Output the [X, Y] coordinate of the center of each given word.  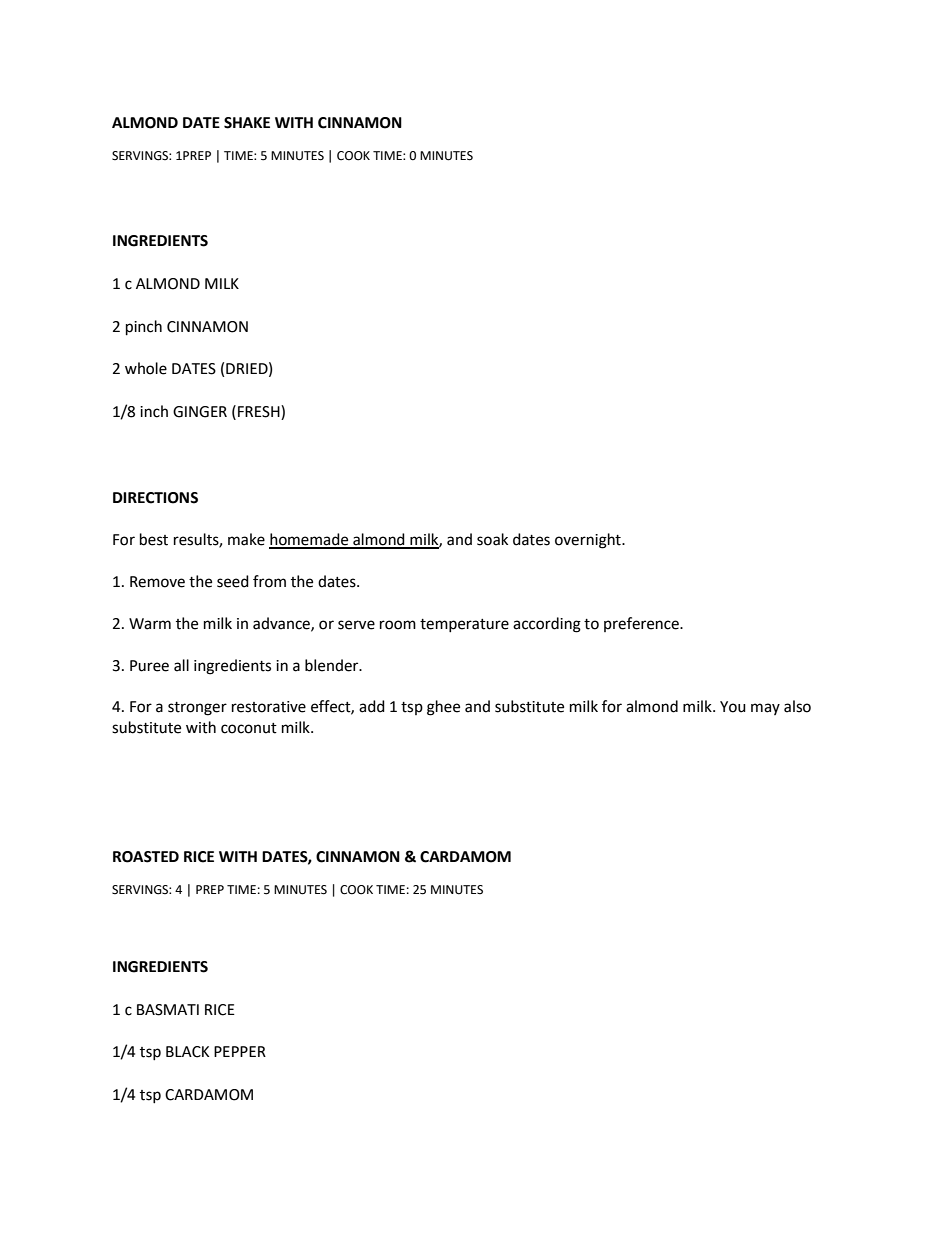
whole [146, 368]
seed [233, 581]
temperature [464, 625]
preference [642, 624]
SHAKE [247, 123]
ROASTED [146, 857]
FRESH [260, 412]
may [765, 709]
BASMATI [168, 1010]
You [733, 707]
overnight [589, 541]
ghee [443, 708]
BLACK [187, 1052]
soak [492, 539]
